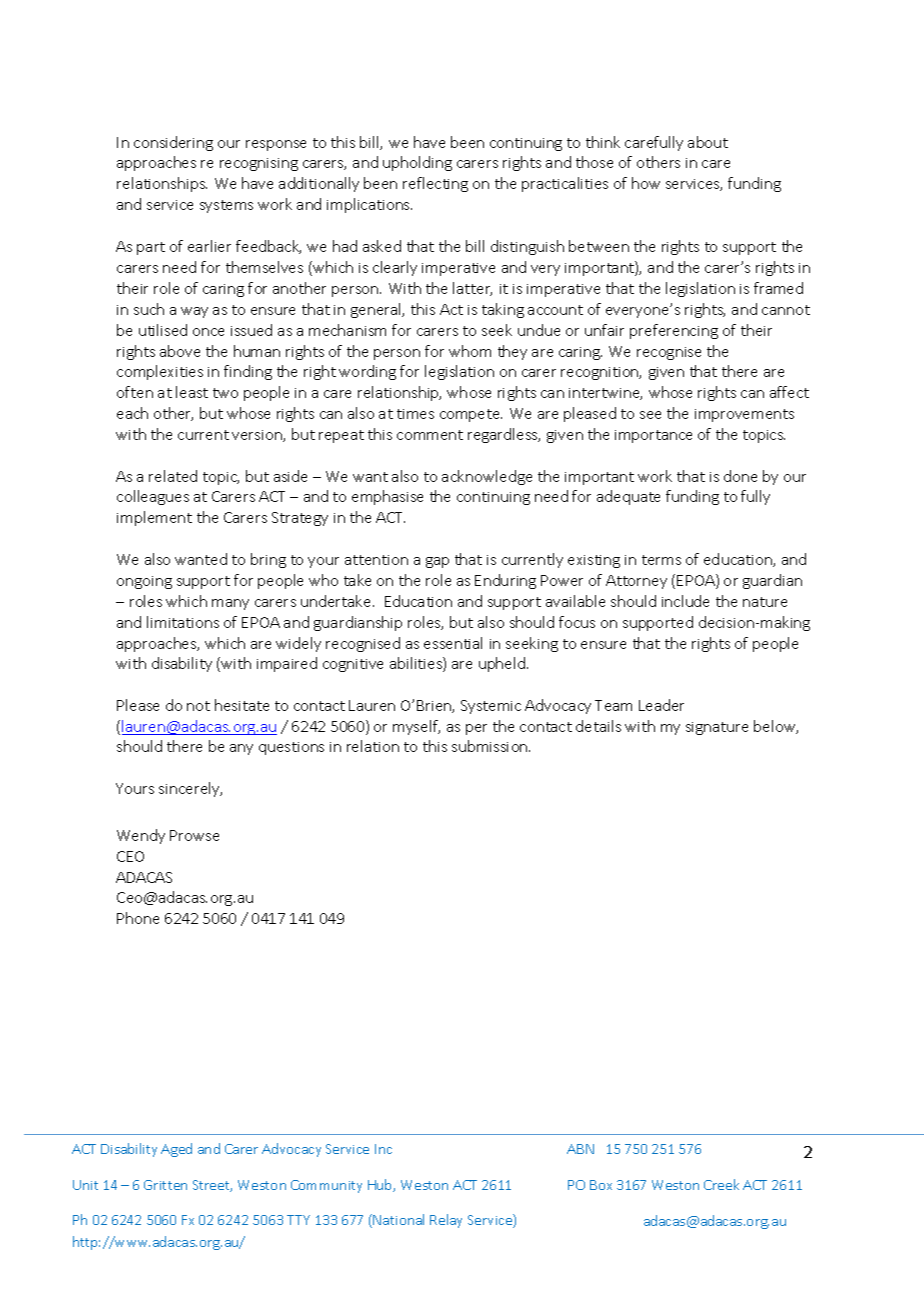  I want to click on Systemic, so click(491, 707).
